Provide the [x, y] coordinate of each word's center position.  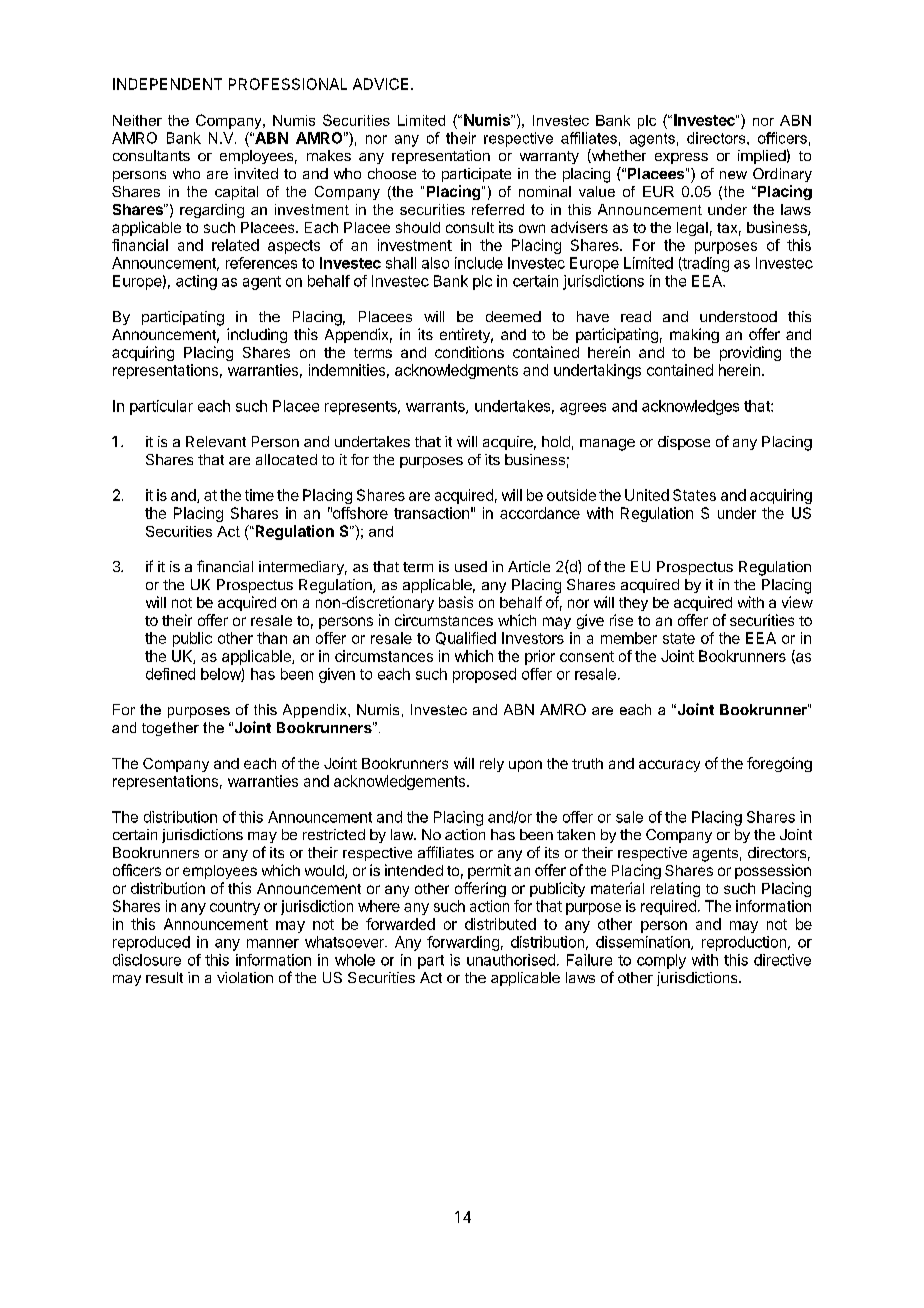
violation [245, 977]
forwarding [463, 943]
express [681, 158]
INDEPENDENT [167, 84]
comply [661, 961]
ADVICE [380, 84]
